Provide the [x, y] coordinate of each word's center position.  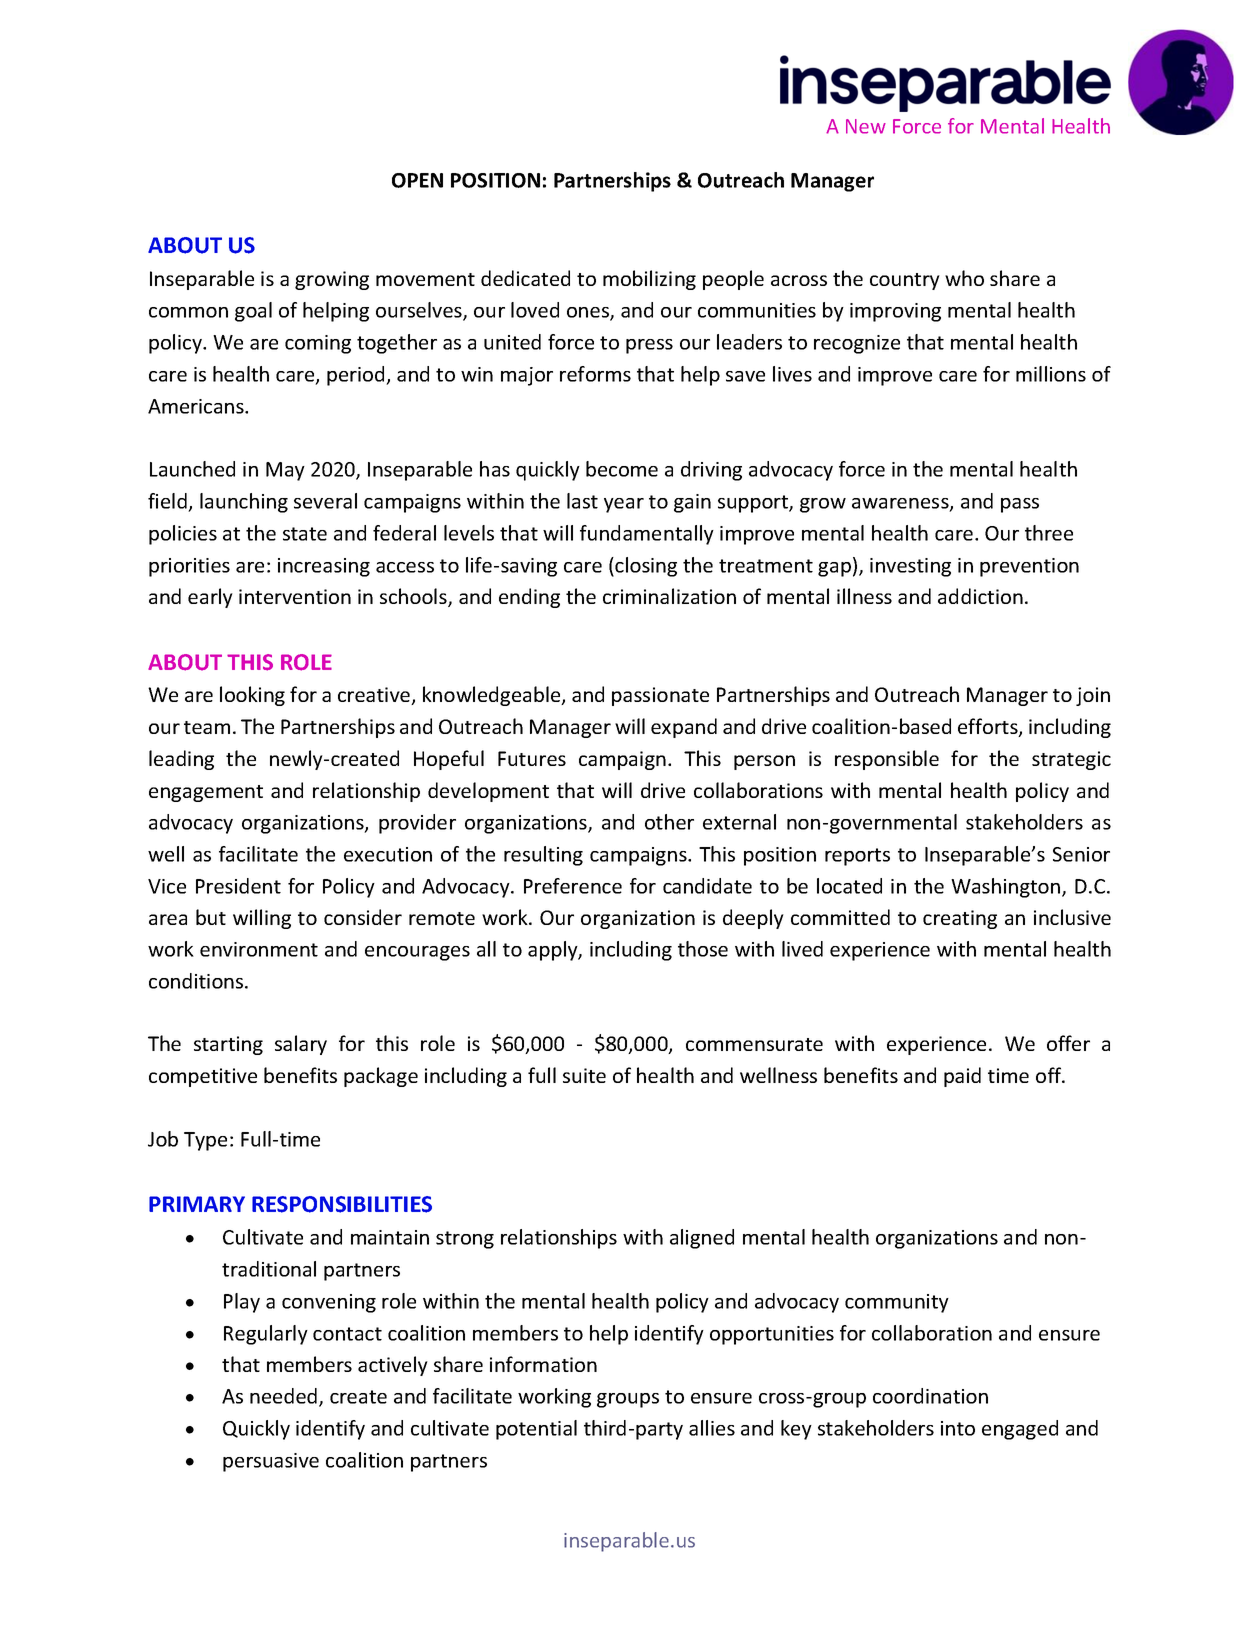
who [964, 278]
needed [285, 1397]
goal [253, 312]
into [958, 1428]
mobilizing [649, 280]
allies [712, 1428]
